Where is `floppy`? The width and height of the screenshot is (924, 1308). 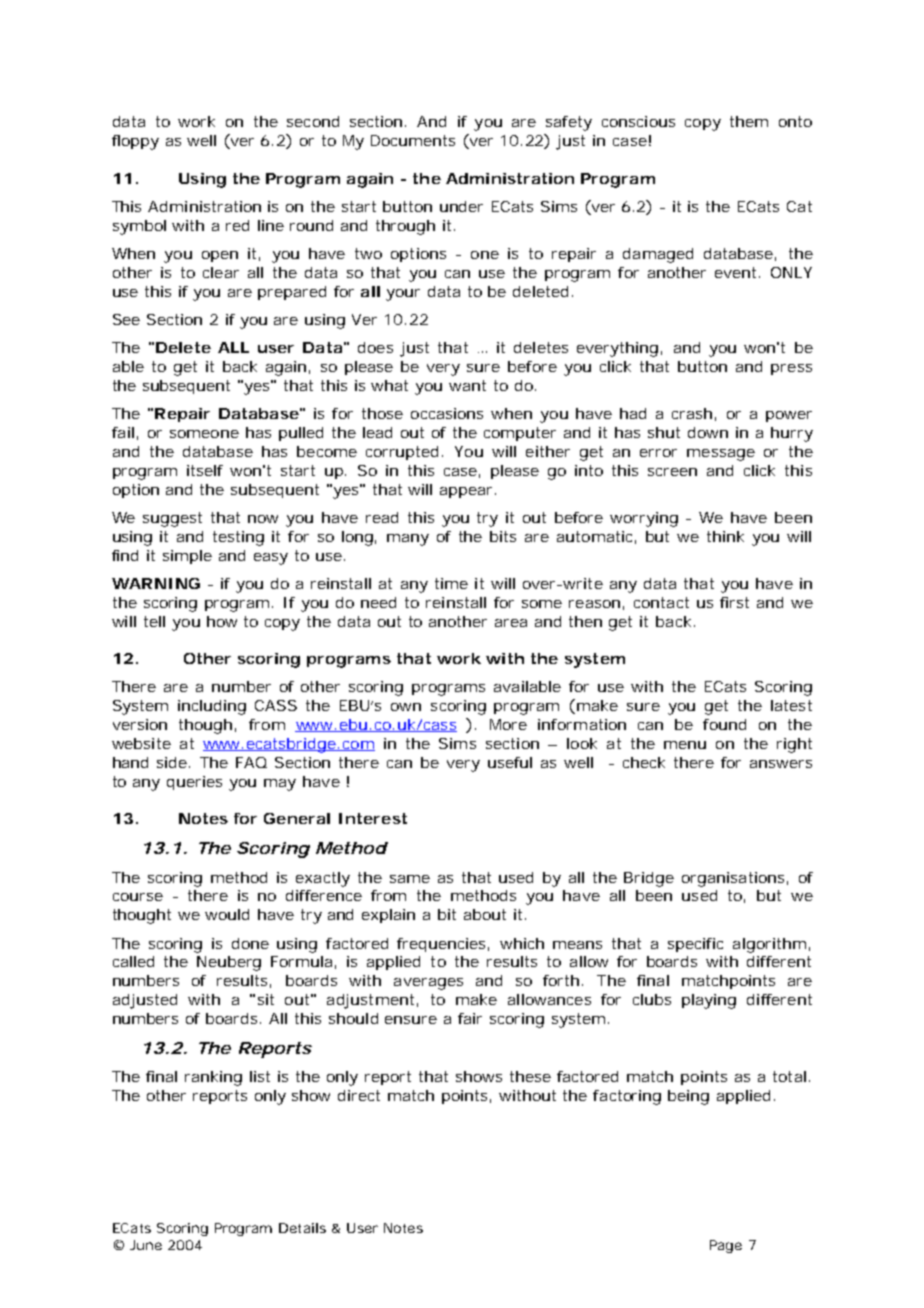
floppy is located at coordinates (135, 142).
